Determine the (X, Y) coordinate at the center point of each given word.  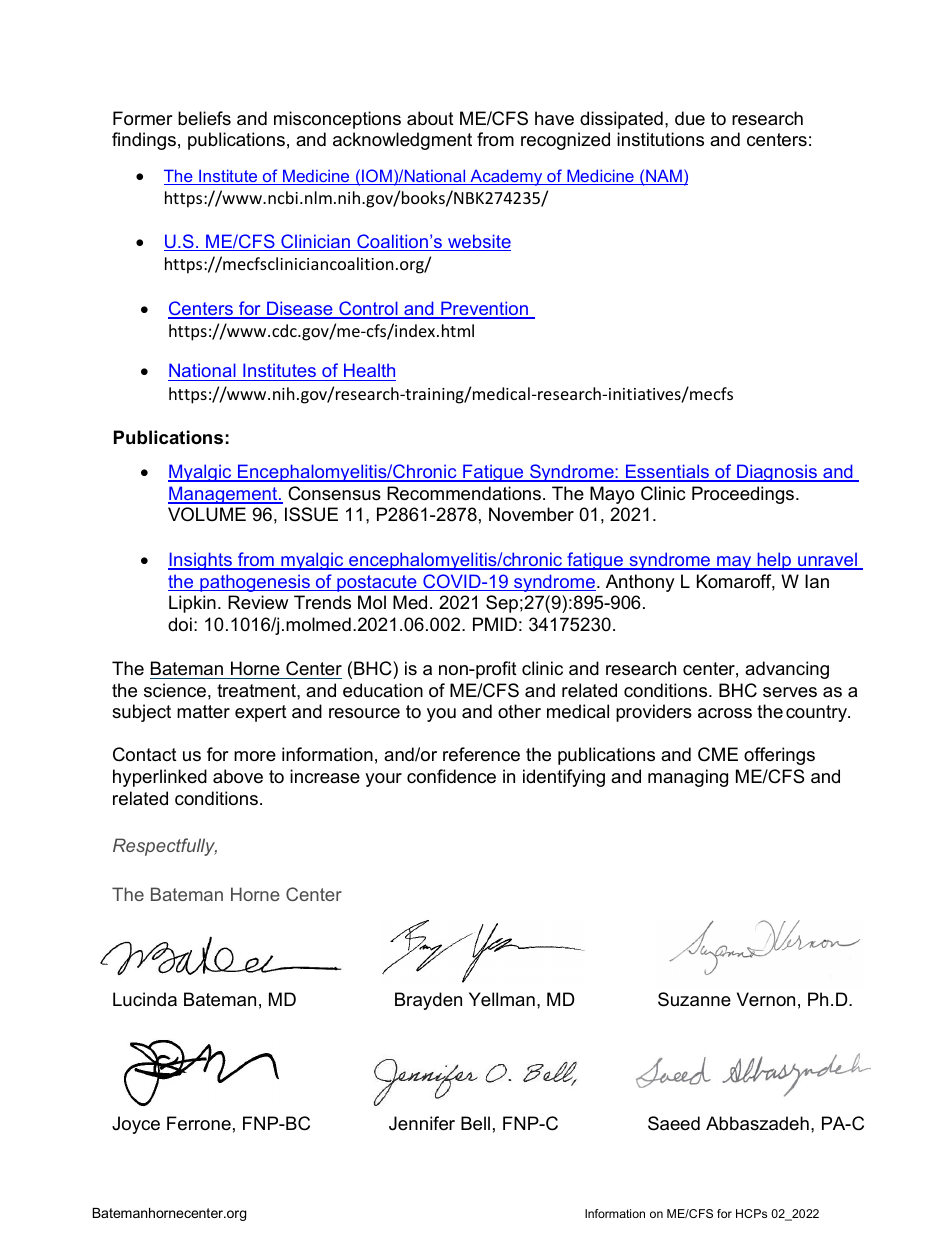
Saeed (674, 1123)
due (690, 118)
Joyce (136, 1125)
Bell (475, 1123)
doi (180, 624)
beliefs (204, 118)
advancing (787, 670)
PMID (495, 624)
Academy (506, 177)
